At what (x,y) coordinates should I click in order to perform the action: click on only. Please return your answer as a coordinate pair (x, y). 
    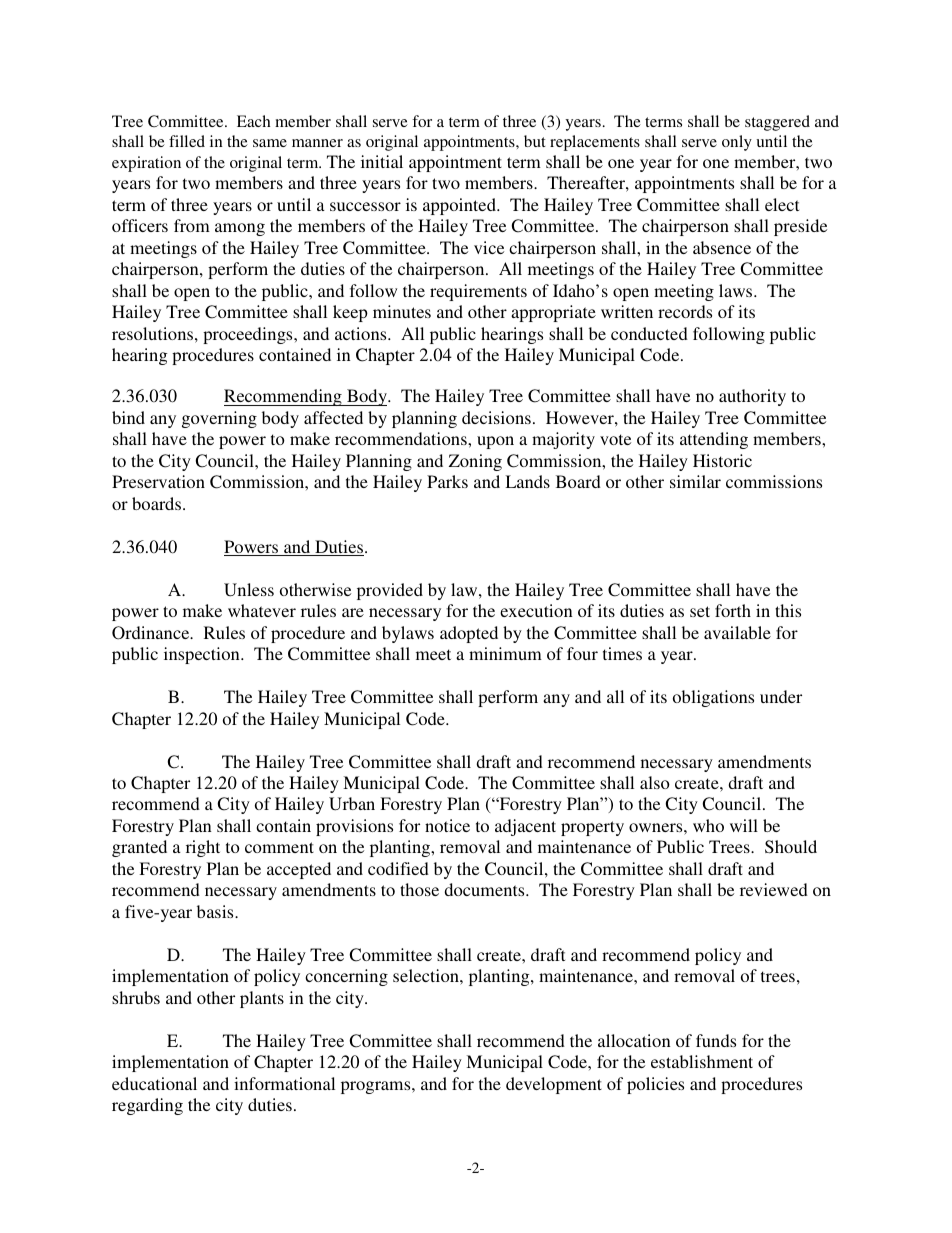
    Looking at the image, I should click on (737, 143).
